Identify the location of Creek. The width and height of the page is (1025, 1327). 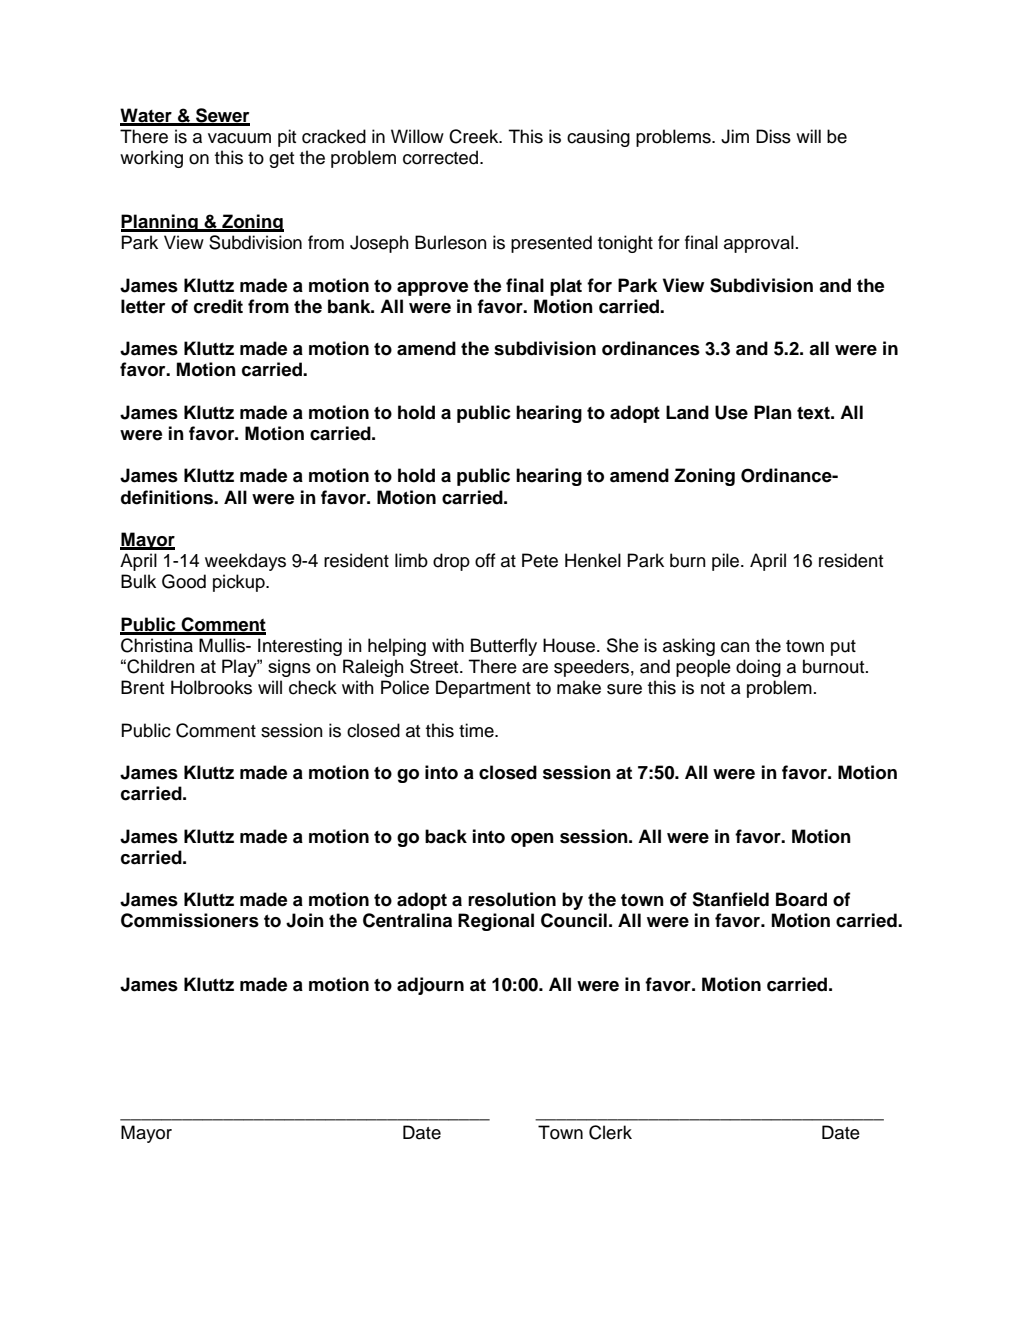
(475, 136).
